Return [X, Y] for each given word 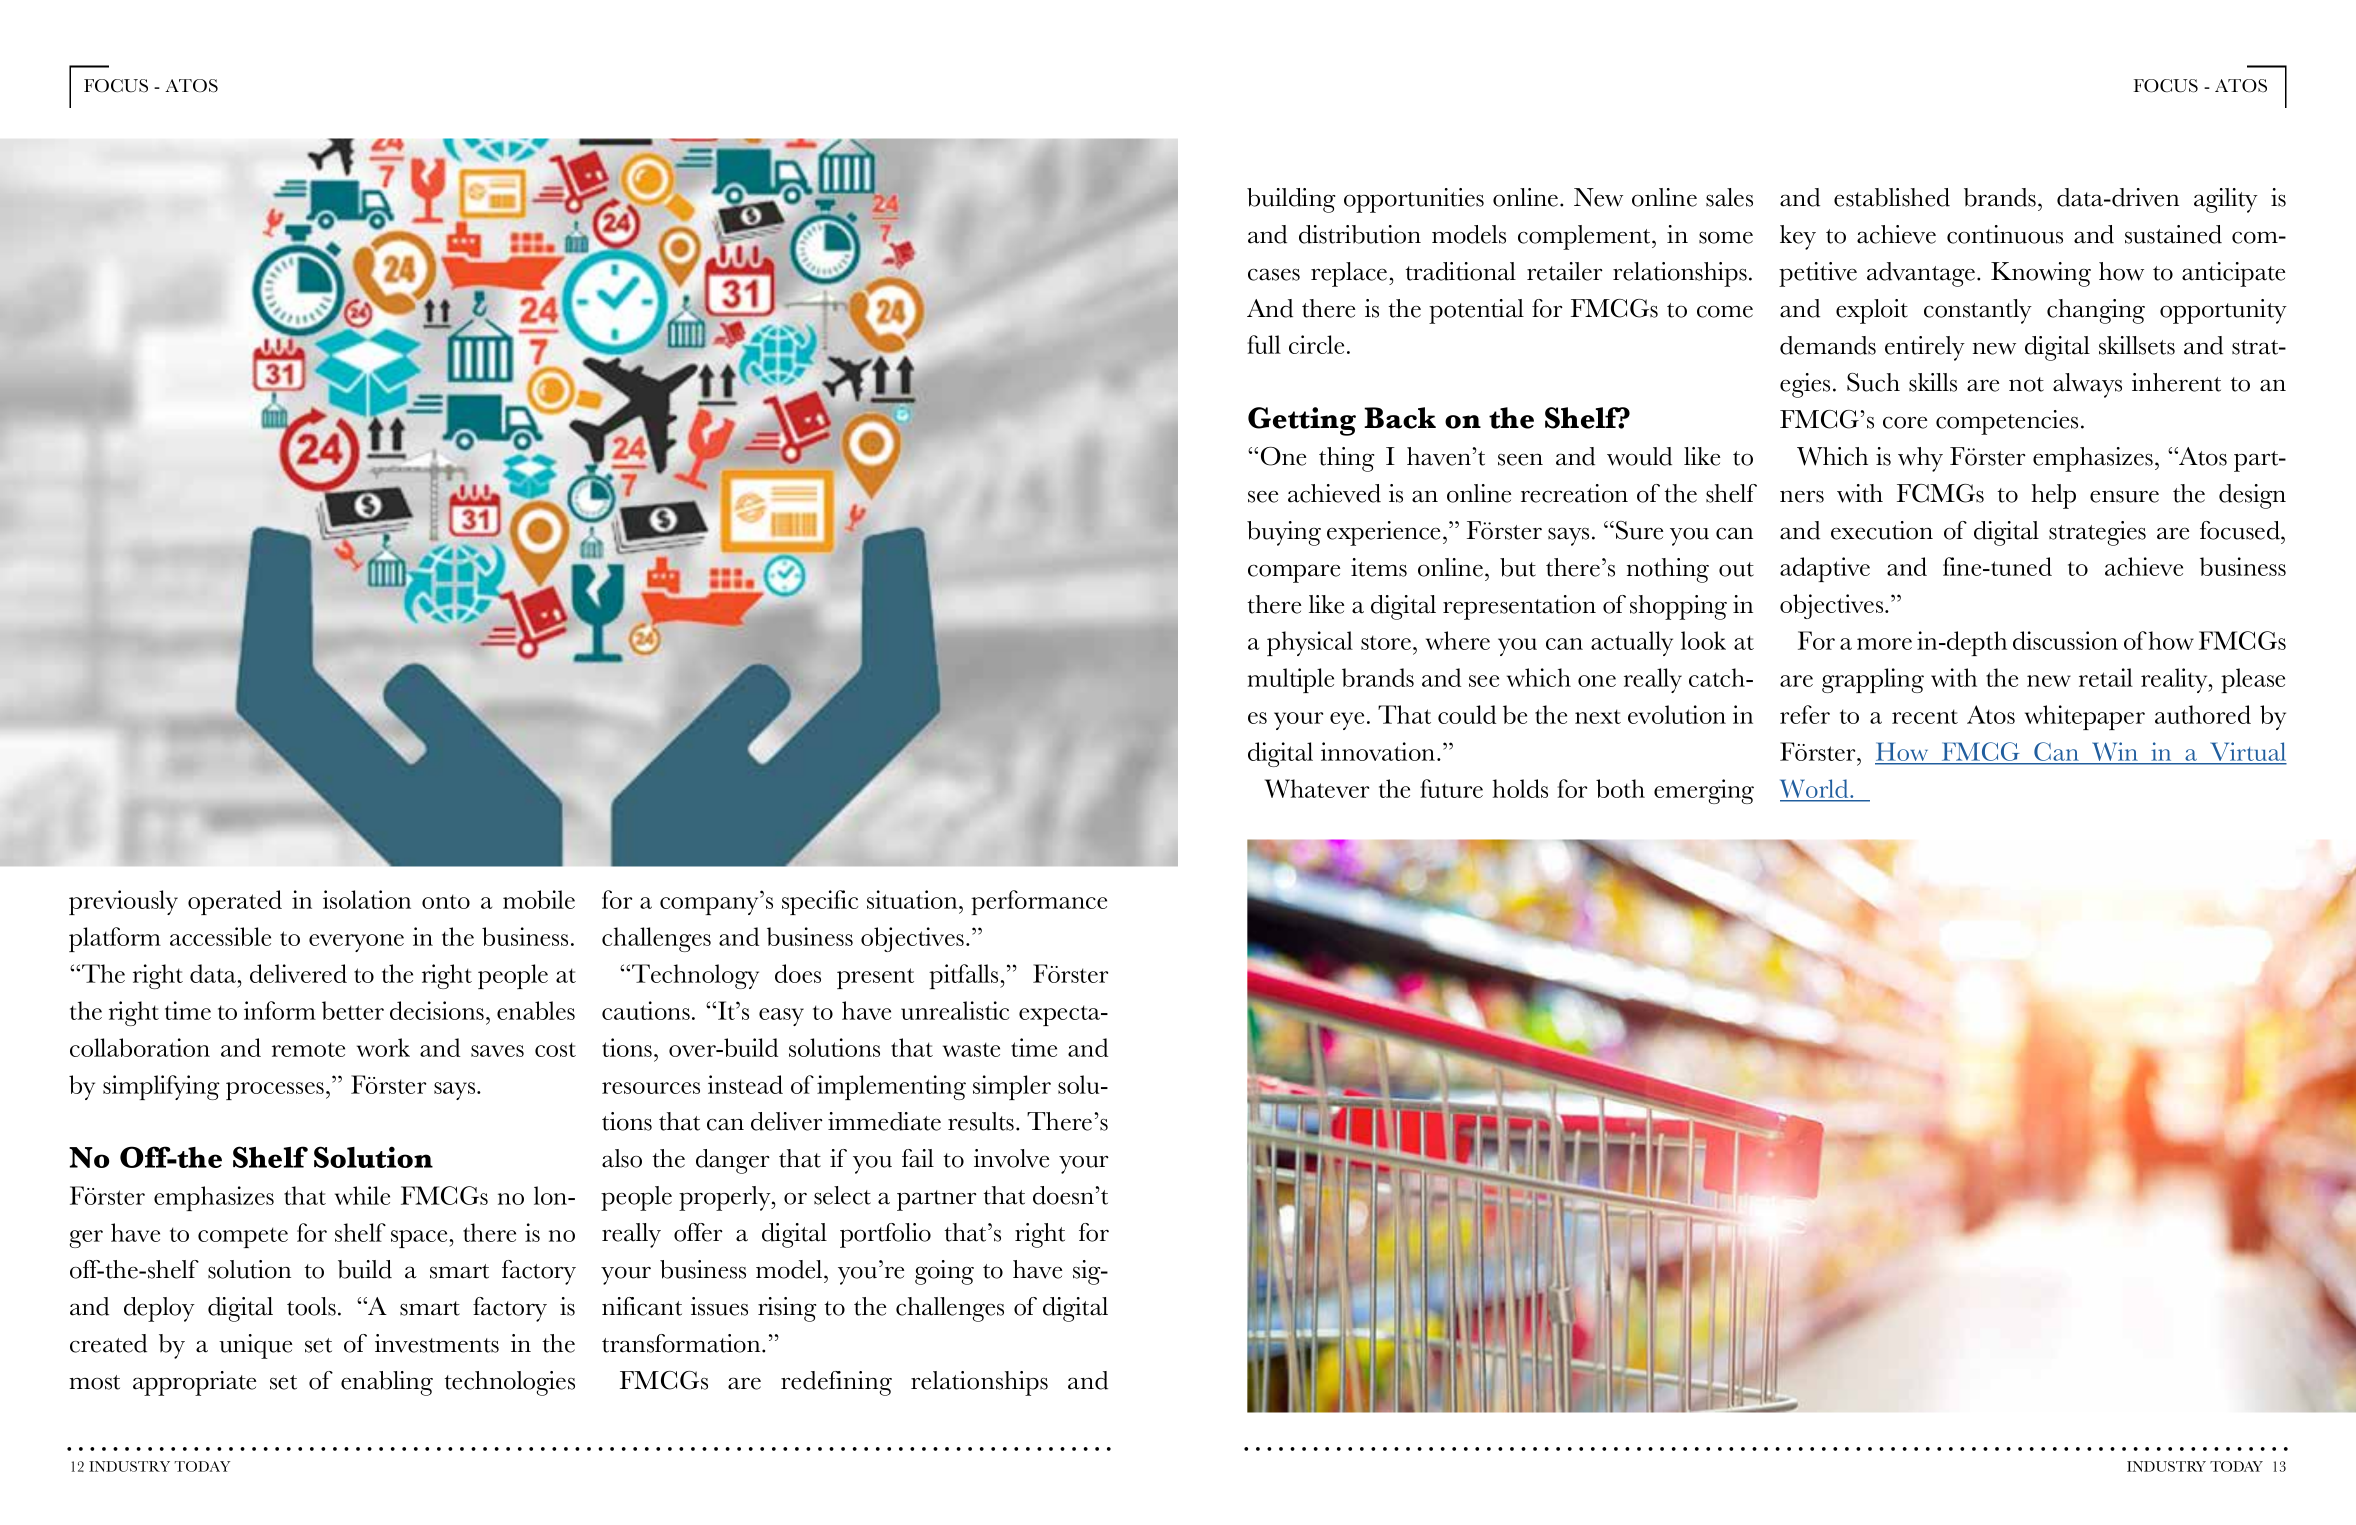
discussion [2065, 640]
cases [1274, 274]
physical [1310, 643]
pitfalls [965, 976]
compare [1294, 573]
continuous [2005, 234]
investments [437, 1343]
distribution [1360, 234]
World [1815, 790]
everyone [356, 943]
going [944, 1272]
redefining [836, 1383]
